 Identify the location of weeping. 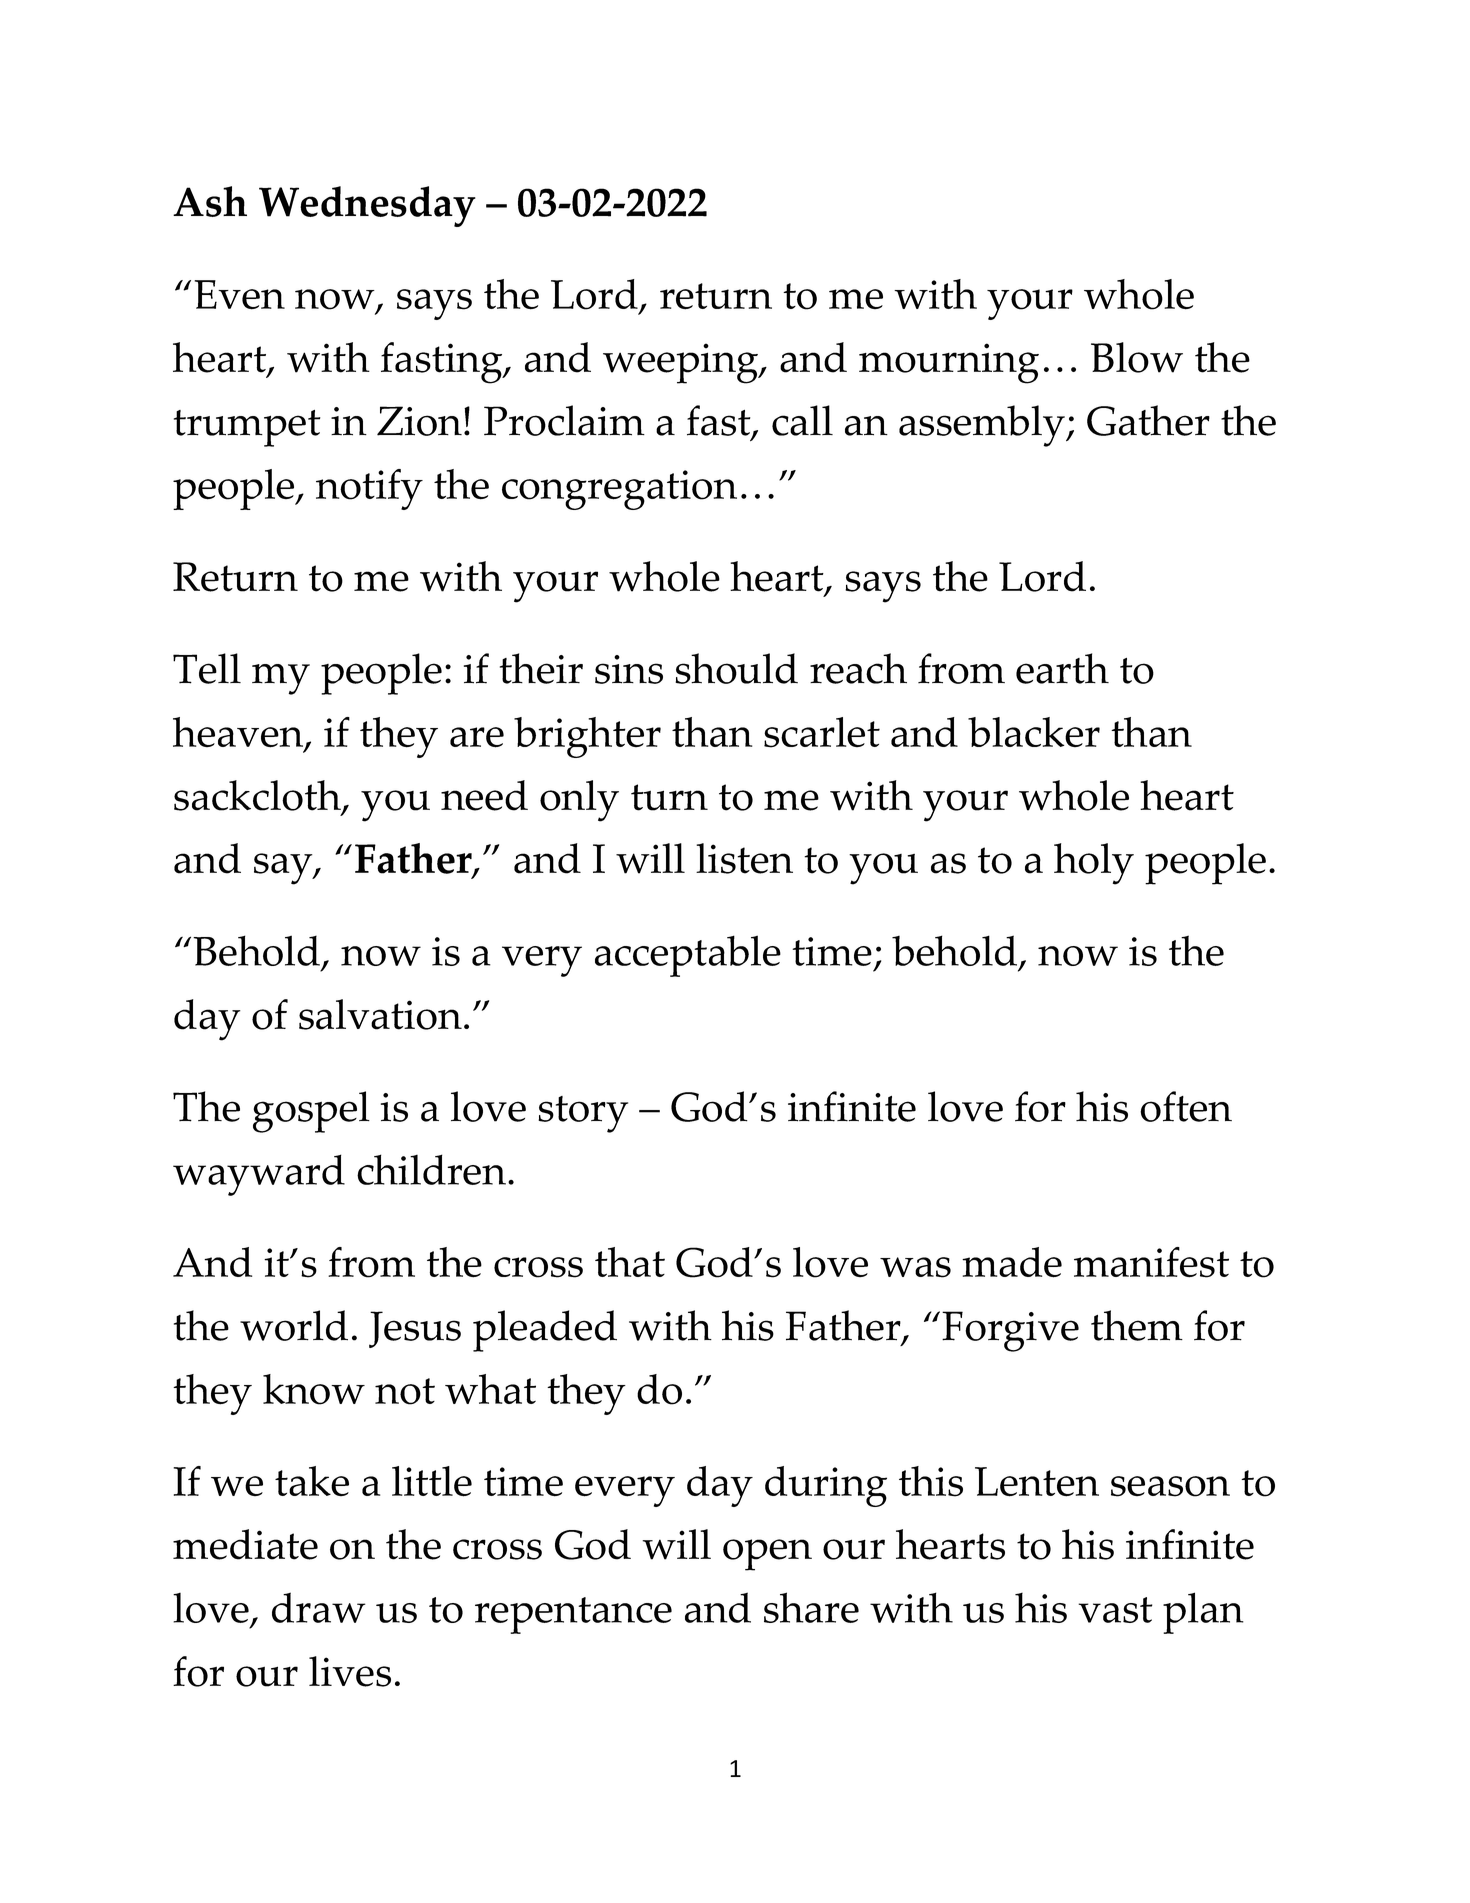
(682, 363).
